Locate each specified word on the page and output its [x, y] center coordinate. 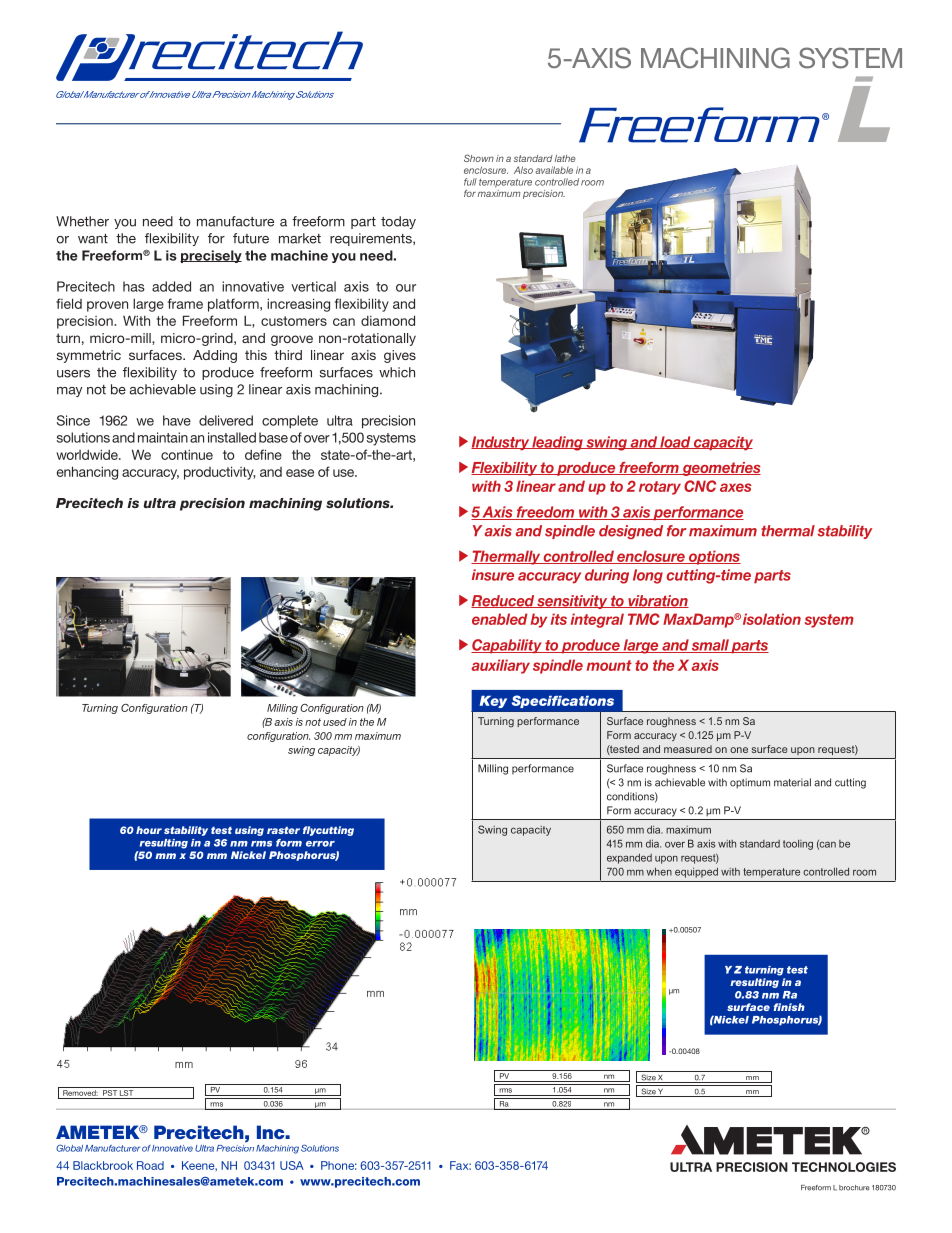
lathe [565, 158]
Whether [82, 221]
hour [149, 830]
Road [150, 1165]
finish [789, 1007]
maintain [163, 437]
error [320, 844]
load [675, 442]
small [710, 646]
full [470, 182]
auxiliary [500, 666]
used [335, 722]
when [659, 871]
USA [292, 1165]
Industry [501, 443]
